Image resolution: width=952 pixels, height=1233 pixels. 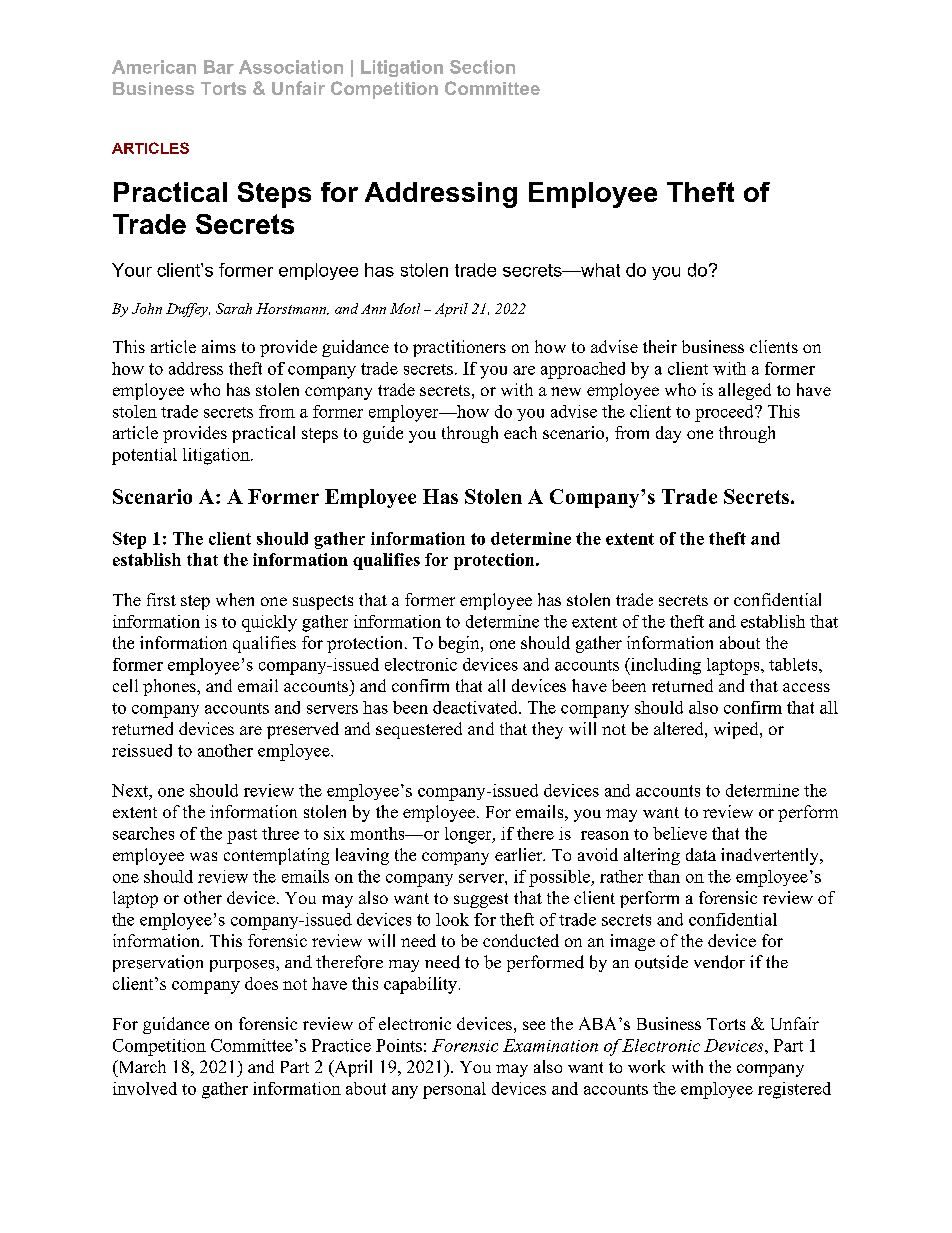 I want to click on their, so click(x=660, y=346).
